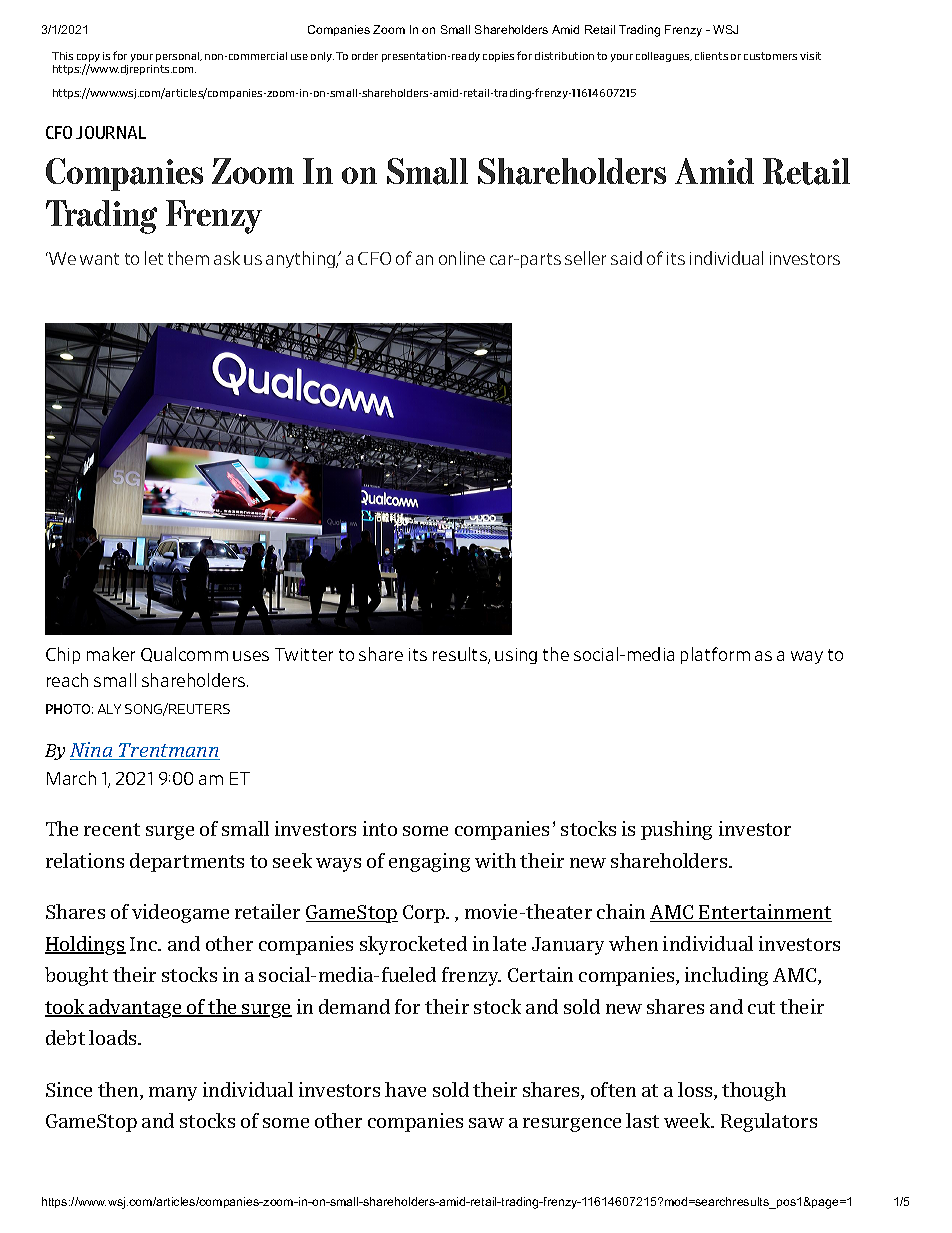 This page has width=952, height=1233. What do you see at coordinates (179, 57) in the page?
I see `personal` at bounding box center [179, 57].
